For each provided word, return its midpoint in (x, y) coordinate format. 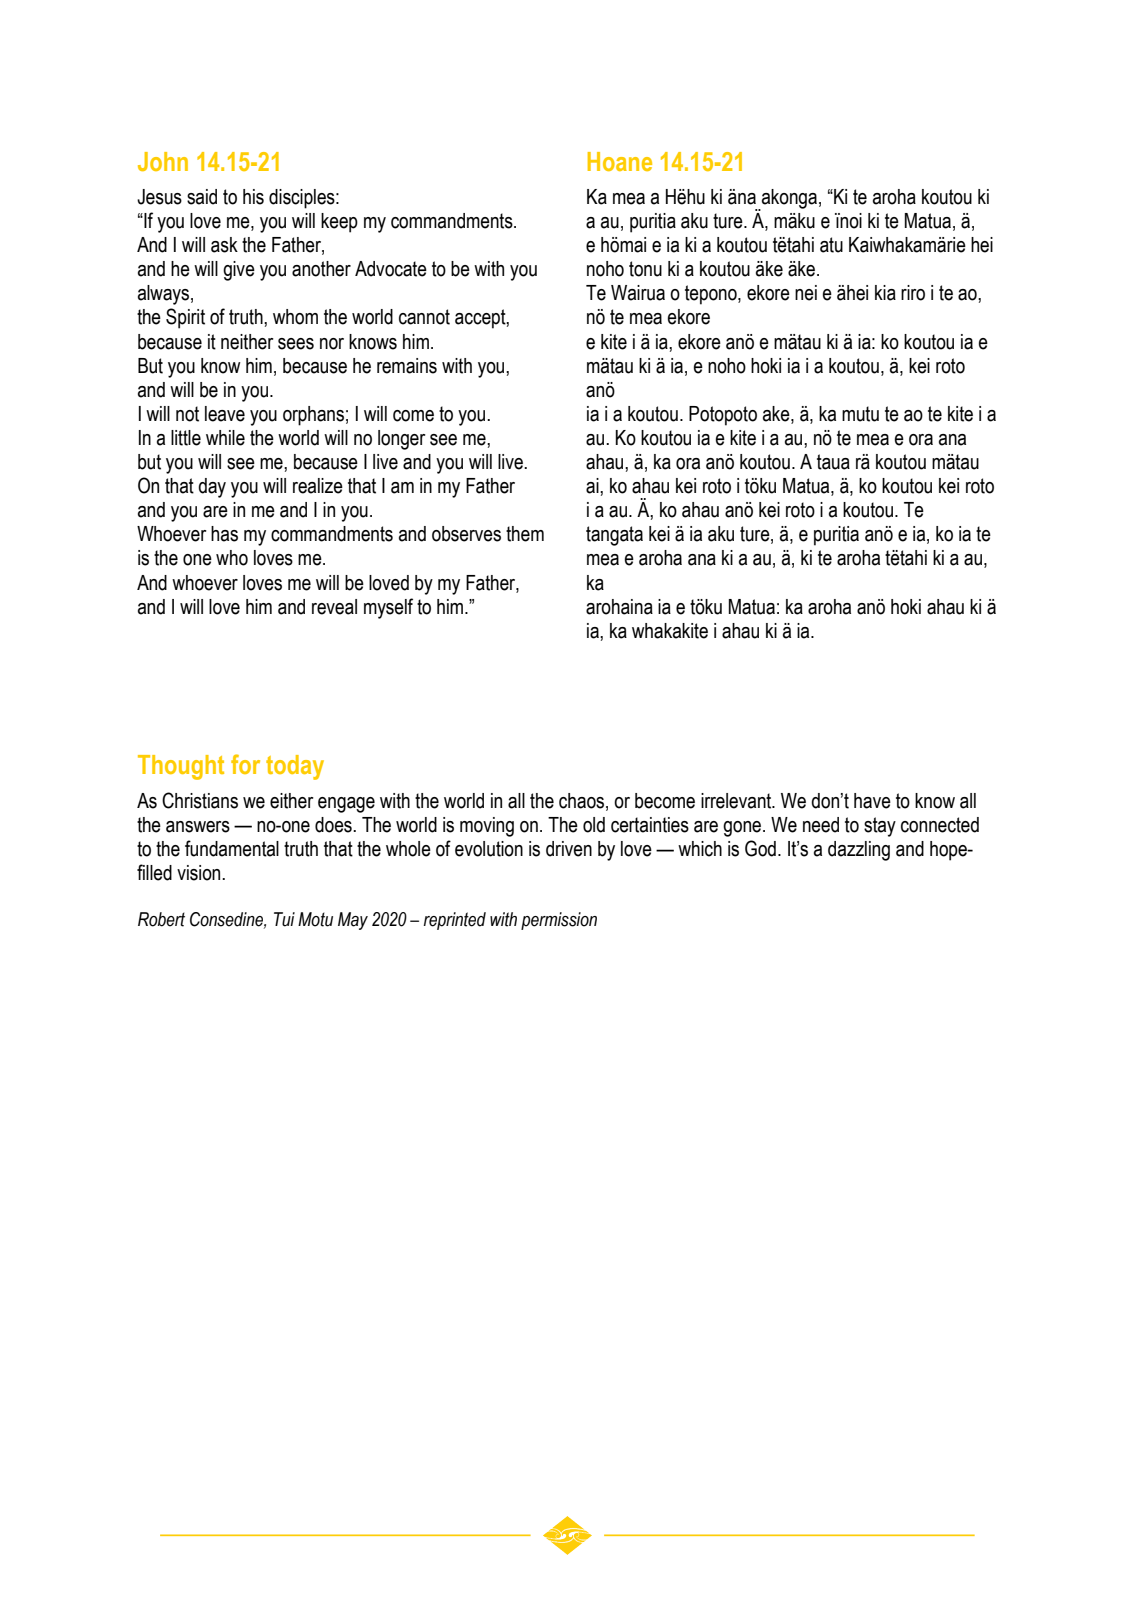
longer (402, 440)
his (253, 197)
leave (225, 414)
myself (388, 608)
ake (777, 415)
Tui (284, 919)
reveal (334, 607)
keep (339, 223)
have (872, 801)
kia (885, 293)
